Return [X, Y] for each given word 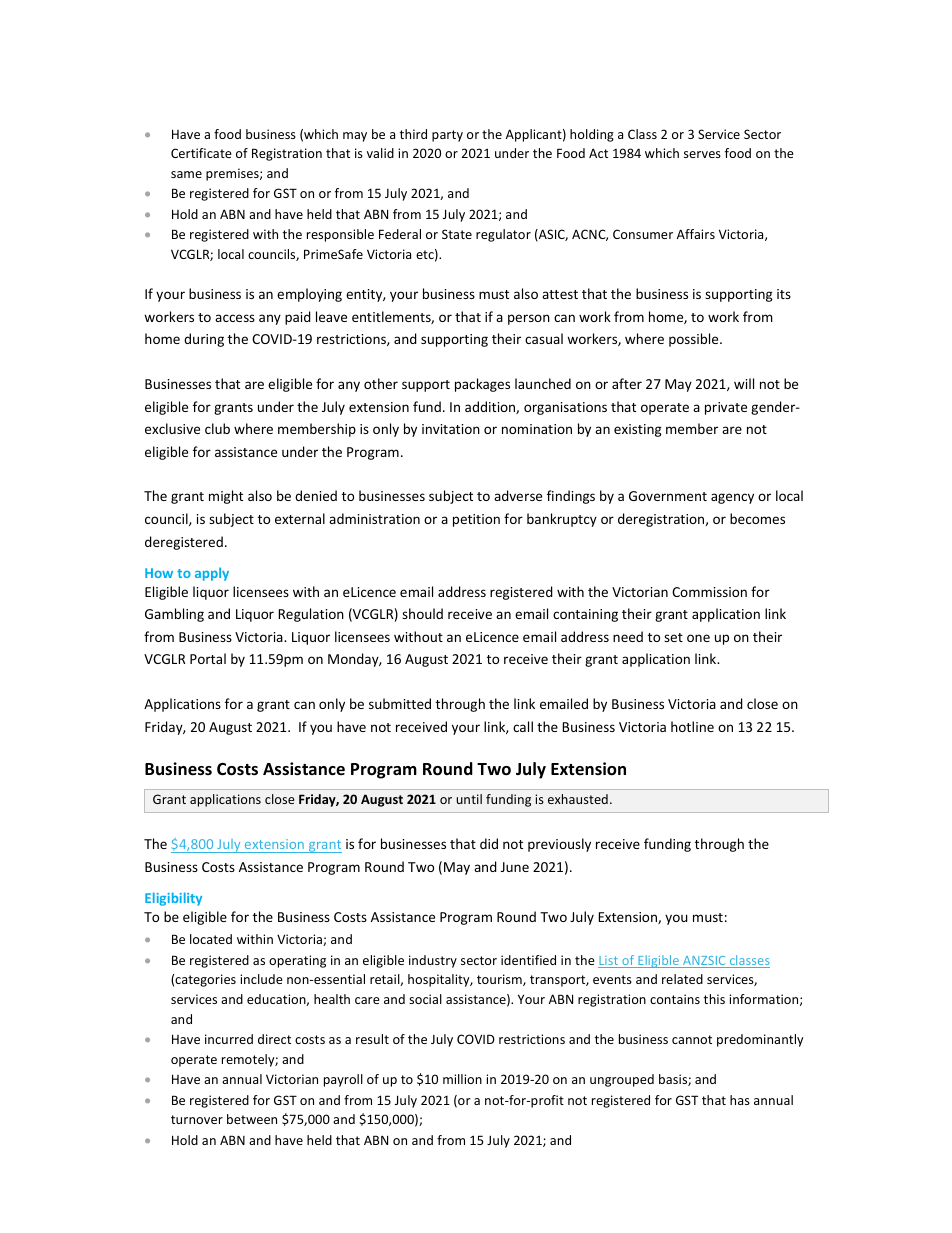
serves [702, 154]
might [226, 497]
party [447, 136]
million [462, 1079]
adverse [518, 495]
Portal [208, 658]
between [252, 1119]
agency [732, 498]
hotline [692, 726]
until [469, 799]
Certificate [201, 153]
